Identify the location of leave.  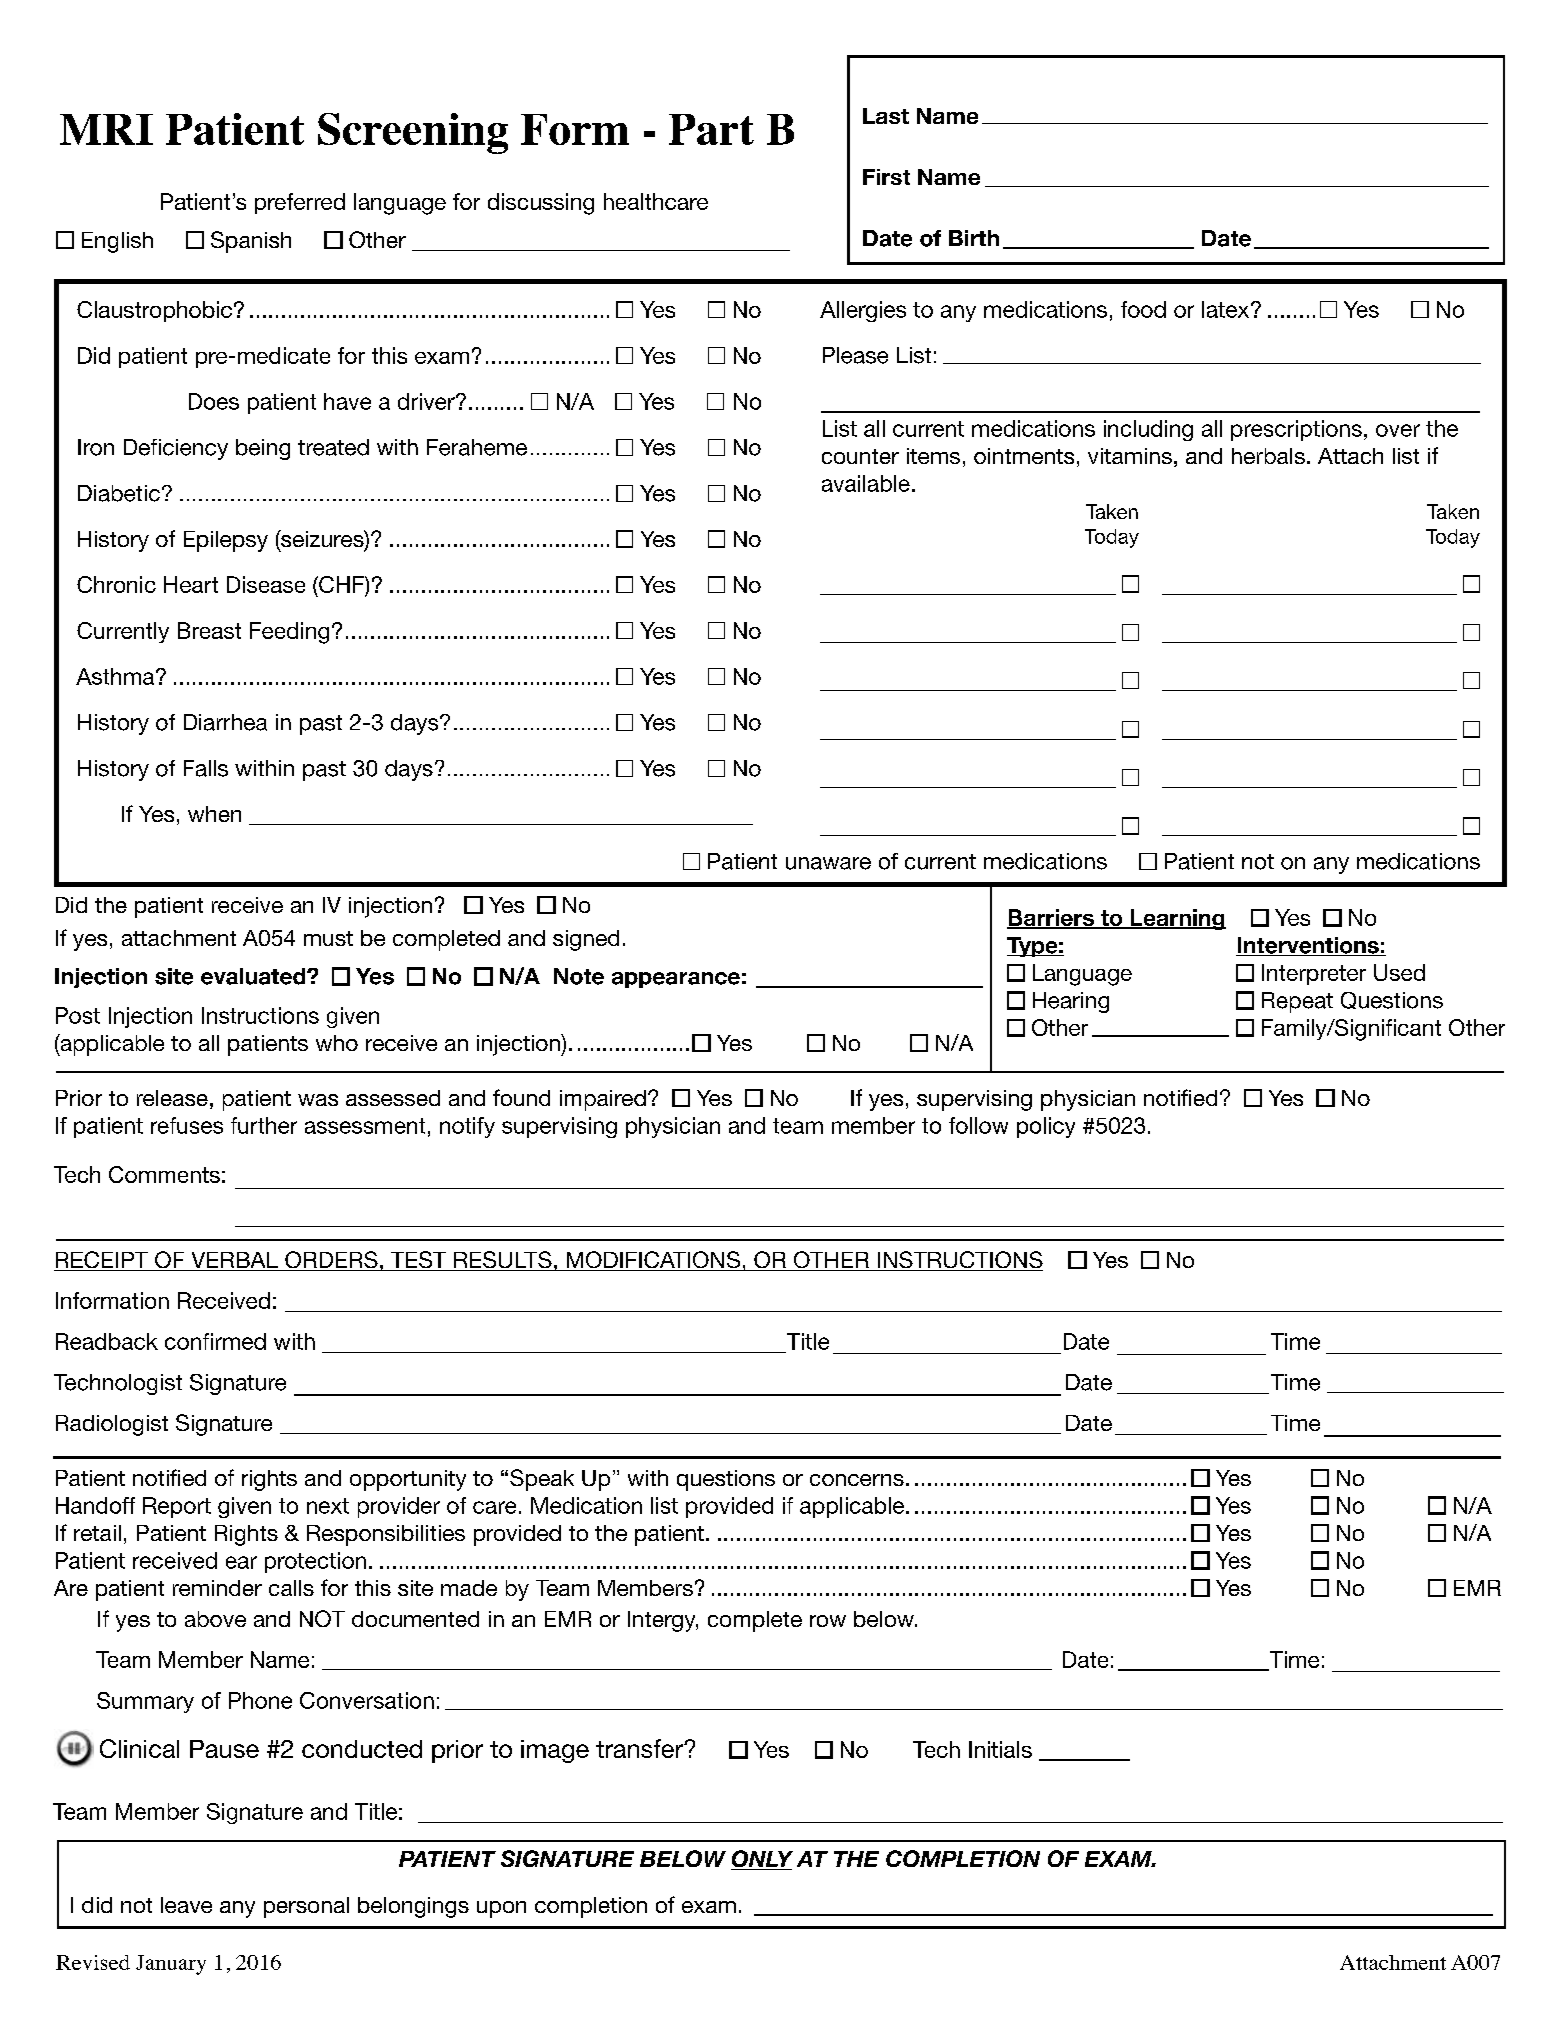
(186, 1905).
